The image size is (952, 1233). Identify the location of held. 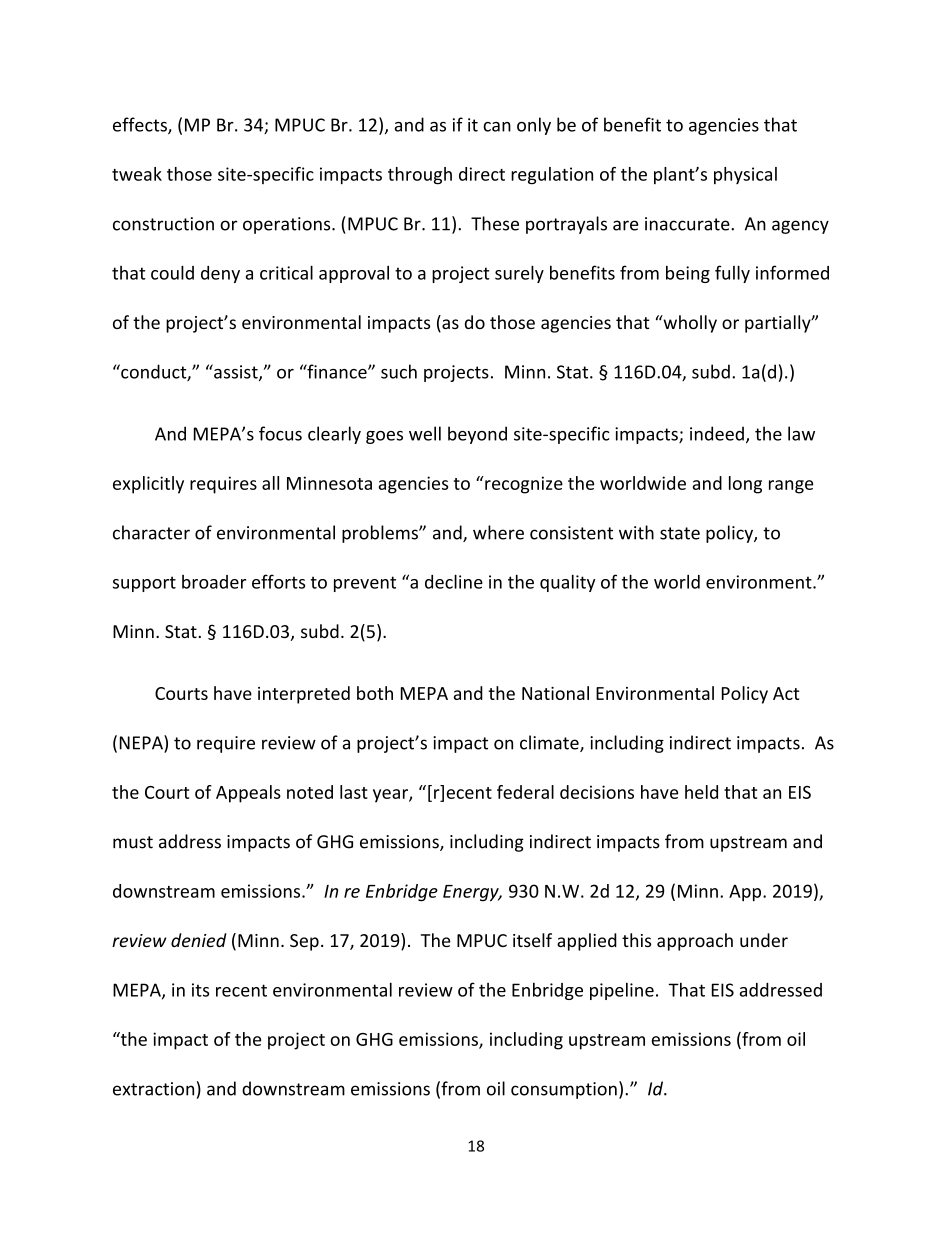
(701, 792).
